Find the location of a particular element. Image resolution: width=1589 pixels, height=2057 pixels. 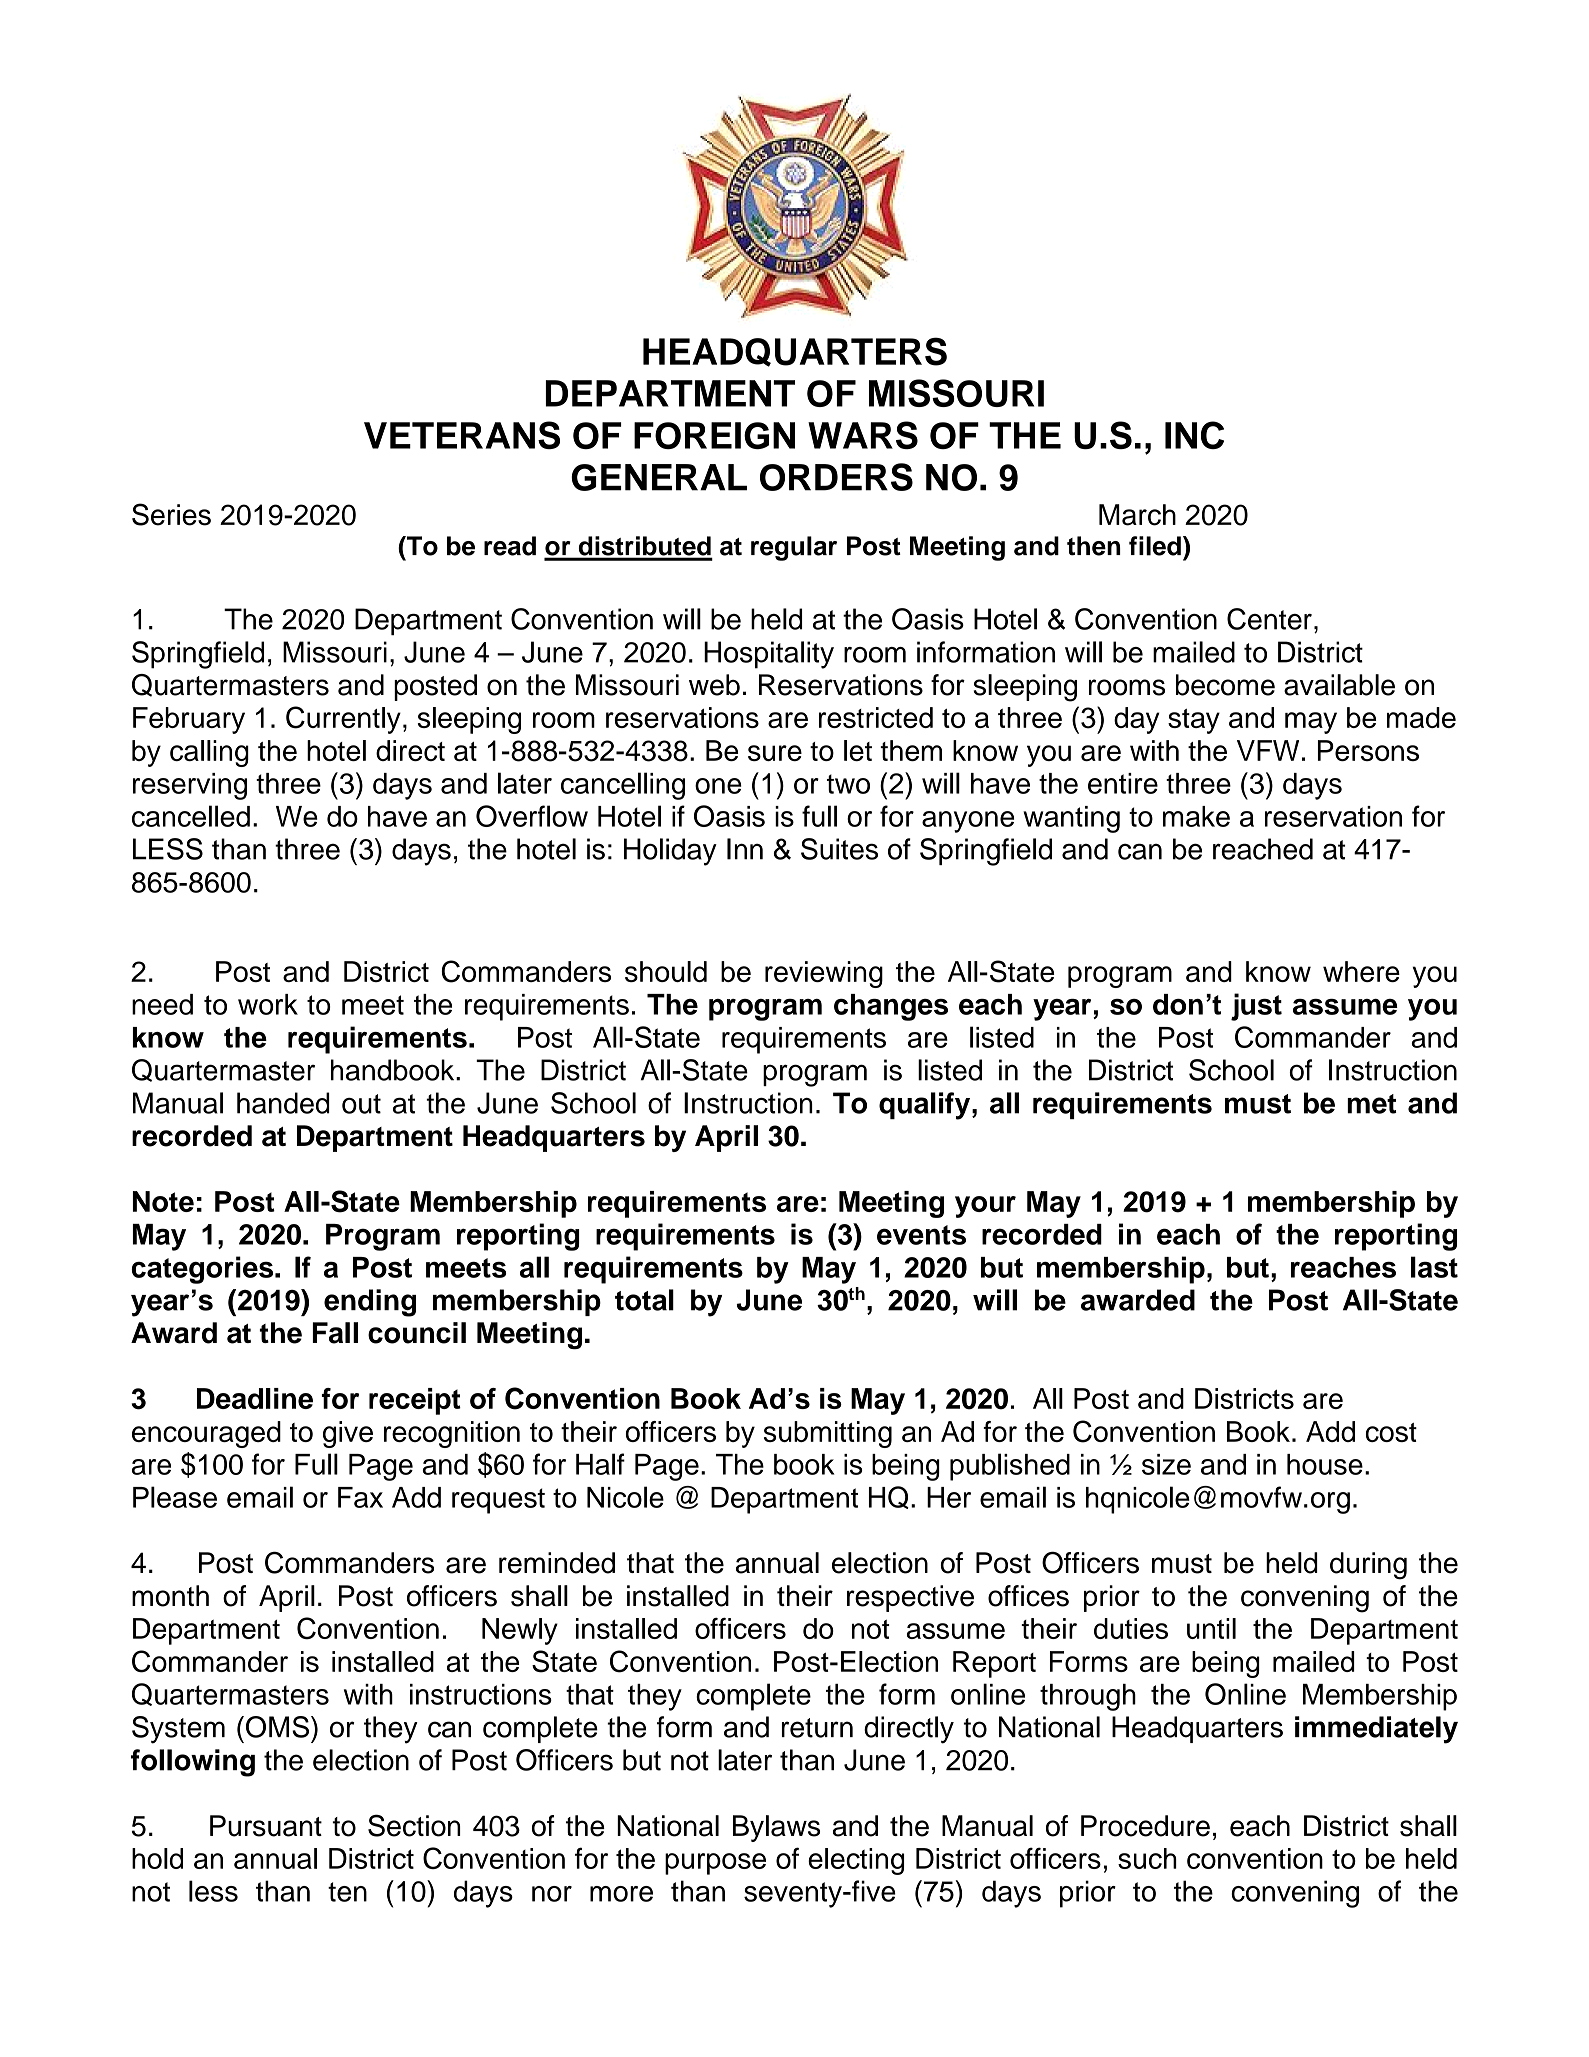

handed is located at coordinates (283, 1103).
